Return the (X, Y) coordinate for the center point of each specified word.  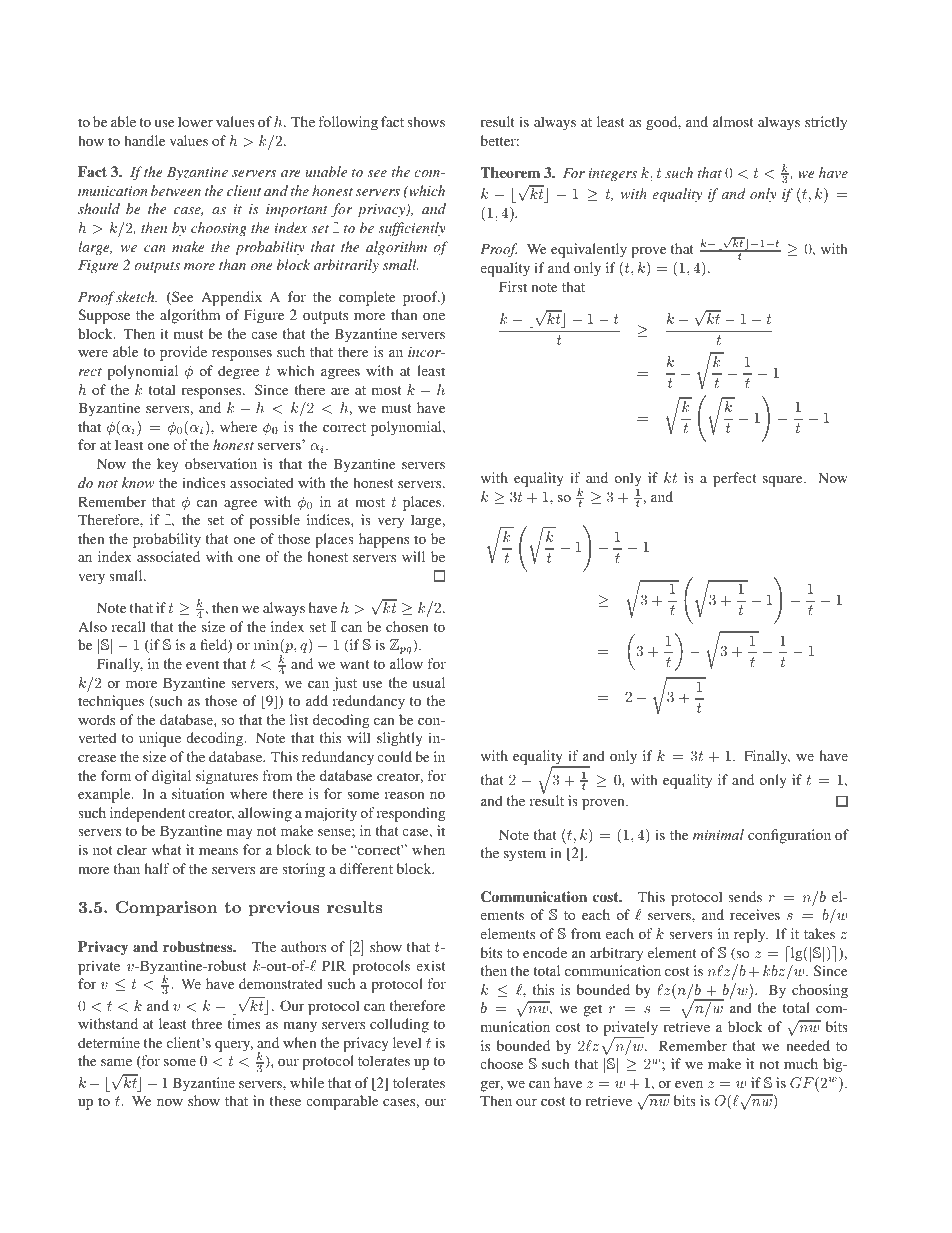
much (801, 1063)
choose (501, 1063)
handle (144, 140)
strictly (826, 123)
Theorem (510, 172)
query (234, 1046)
